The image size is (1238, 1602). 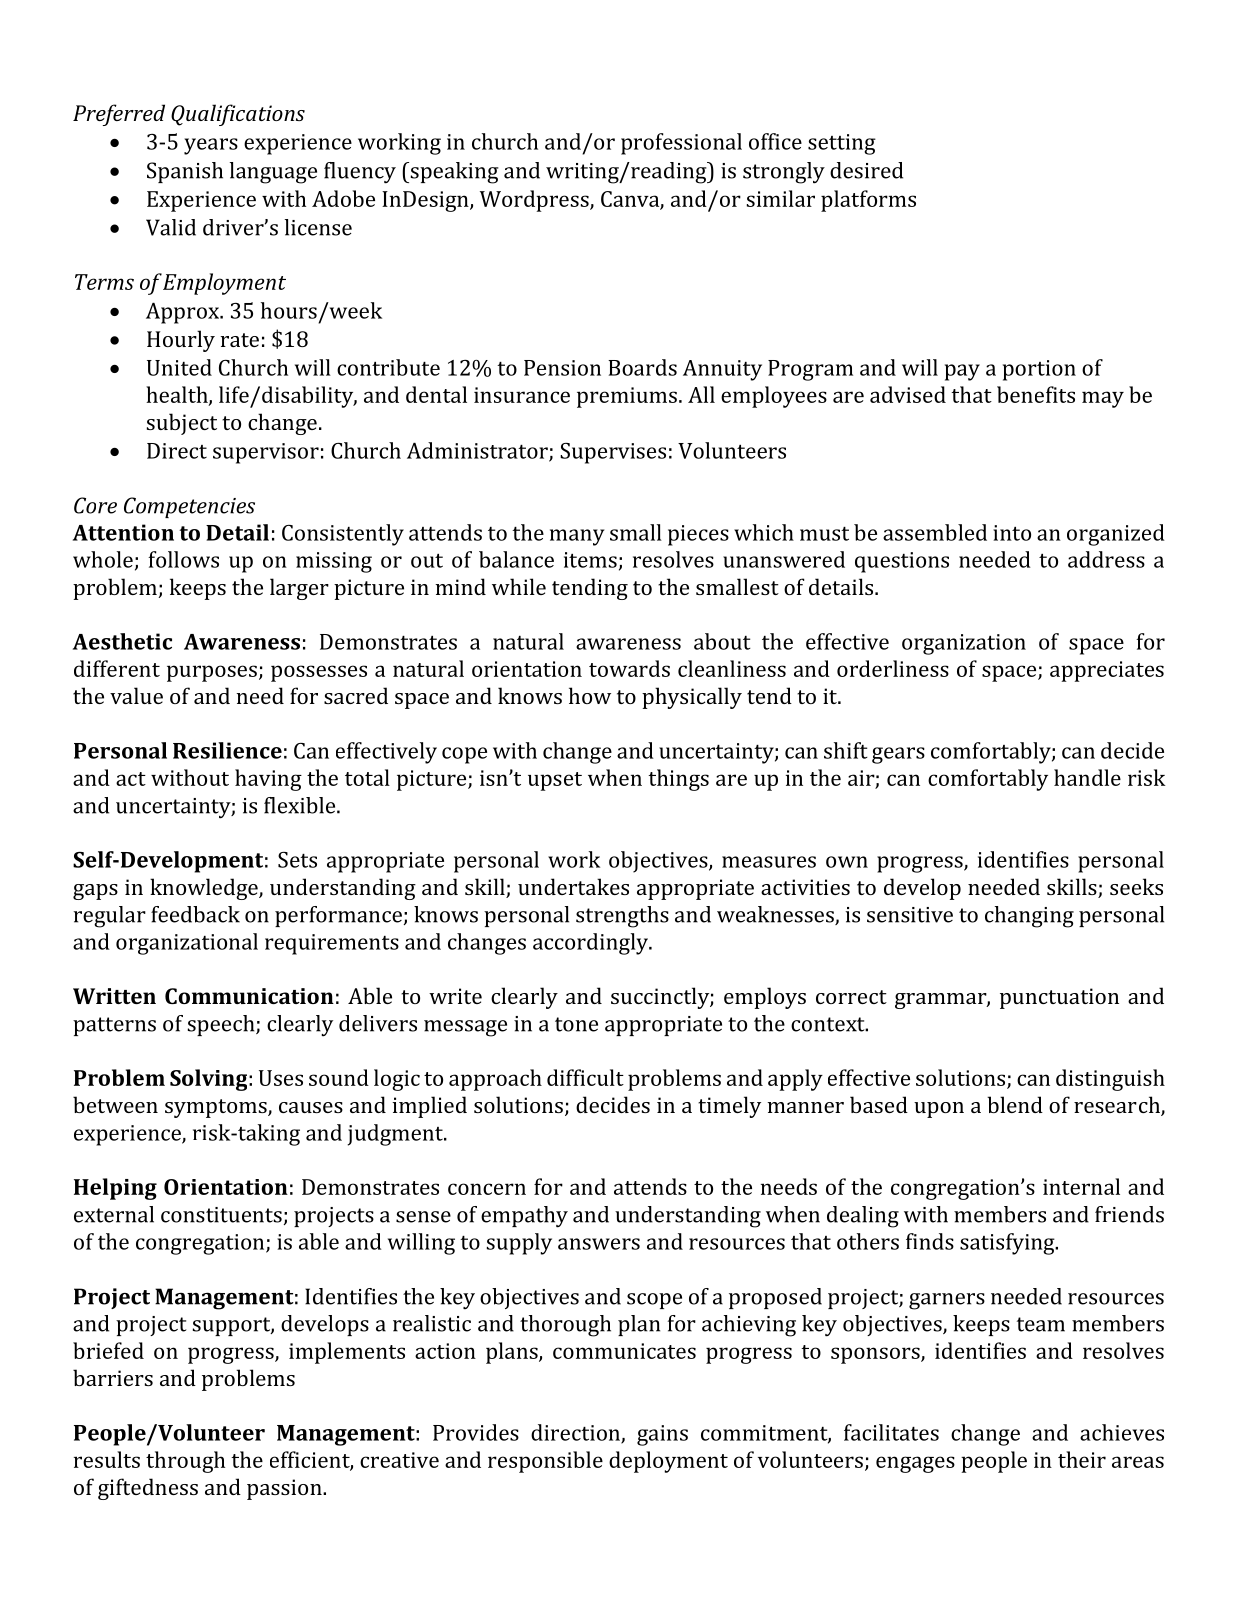 I want to click on through, so click(x=185, y=1462).
